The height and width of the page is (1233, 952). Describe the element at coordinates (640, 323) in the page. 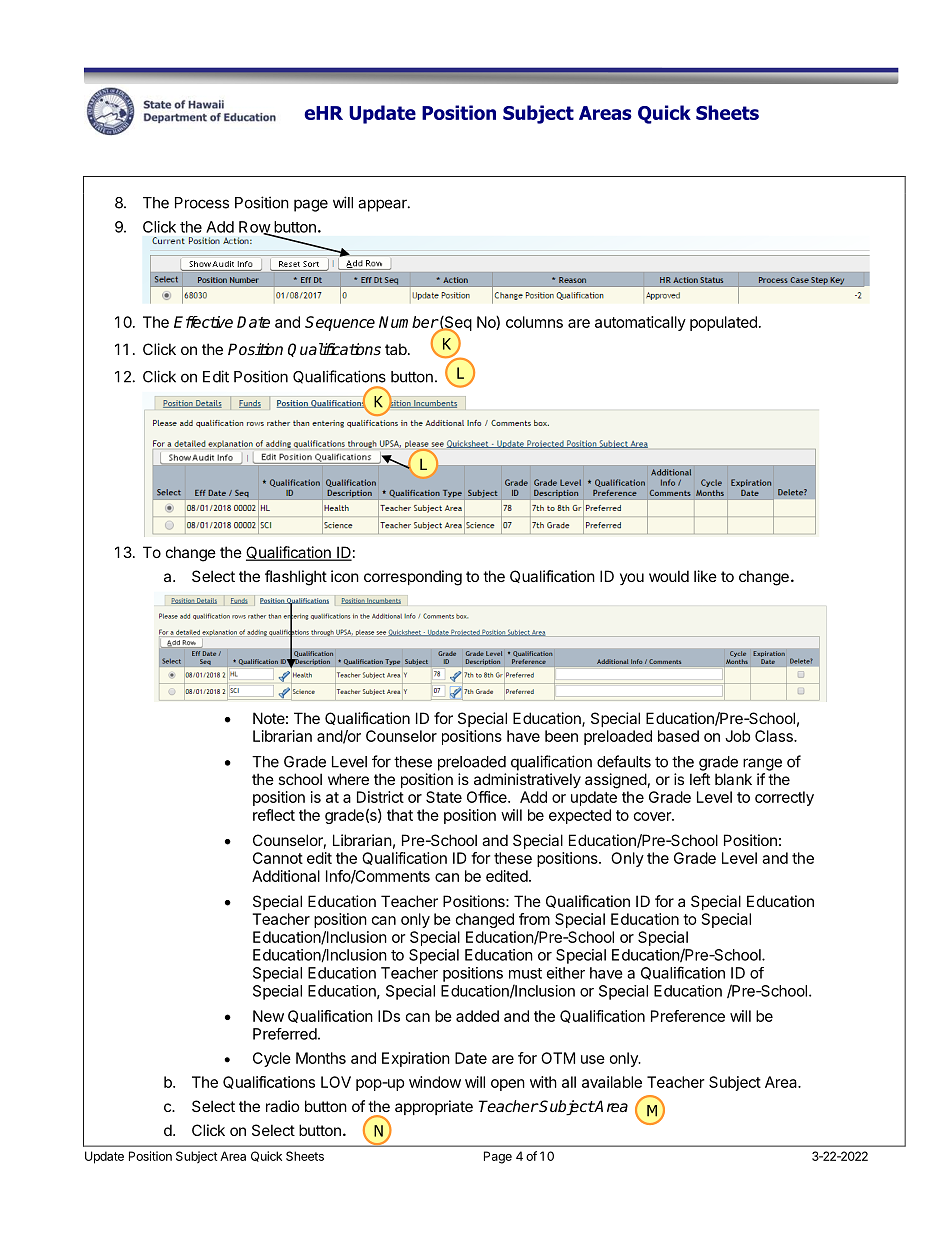

I see `automatically` at that location.
